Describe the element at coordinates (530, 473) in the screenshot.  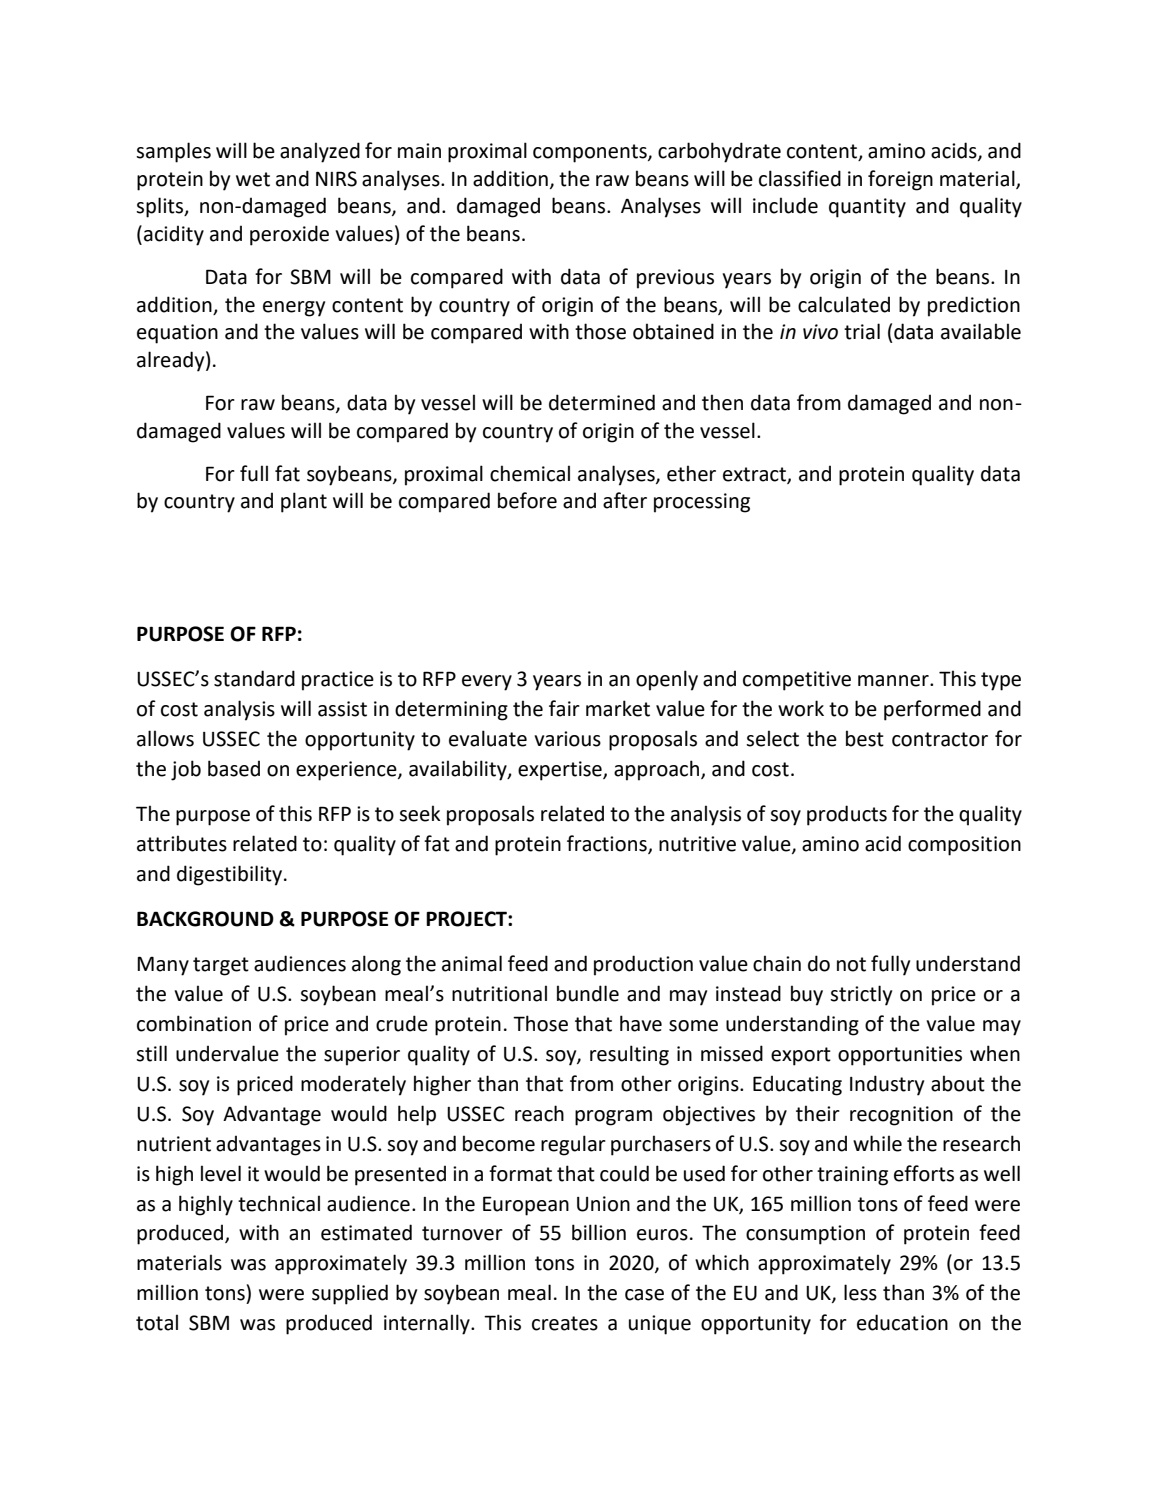
I see `chemical` at that location.
